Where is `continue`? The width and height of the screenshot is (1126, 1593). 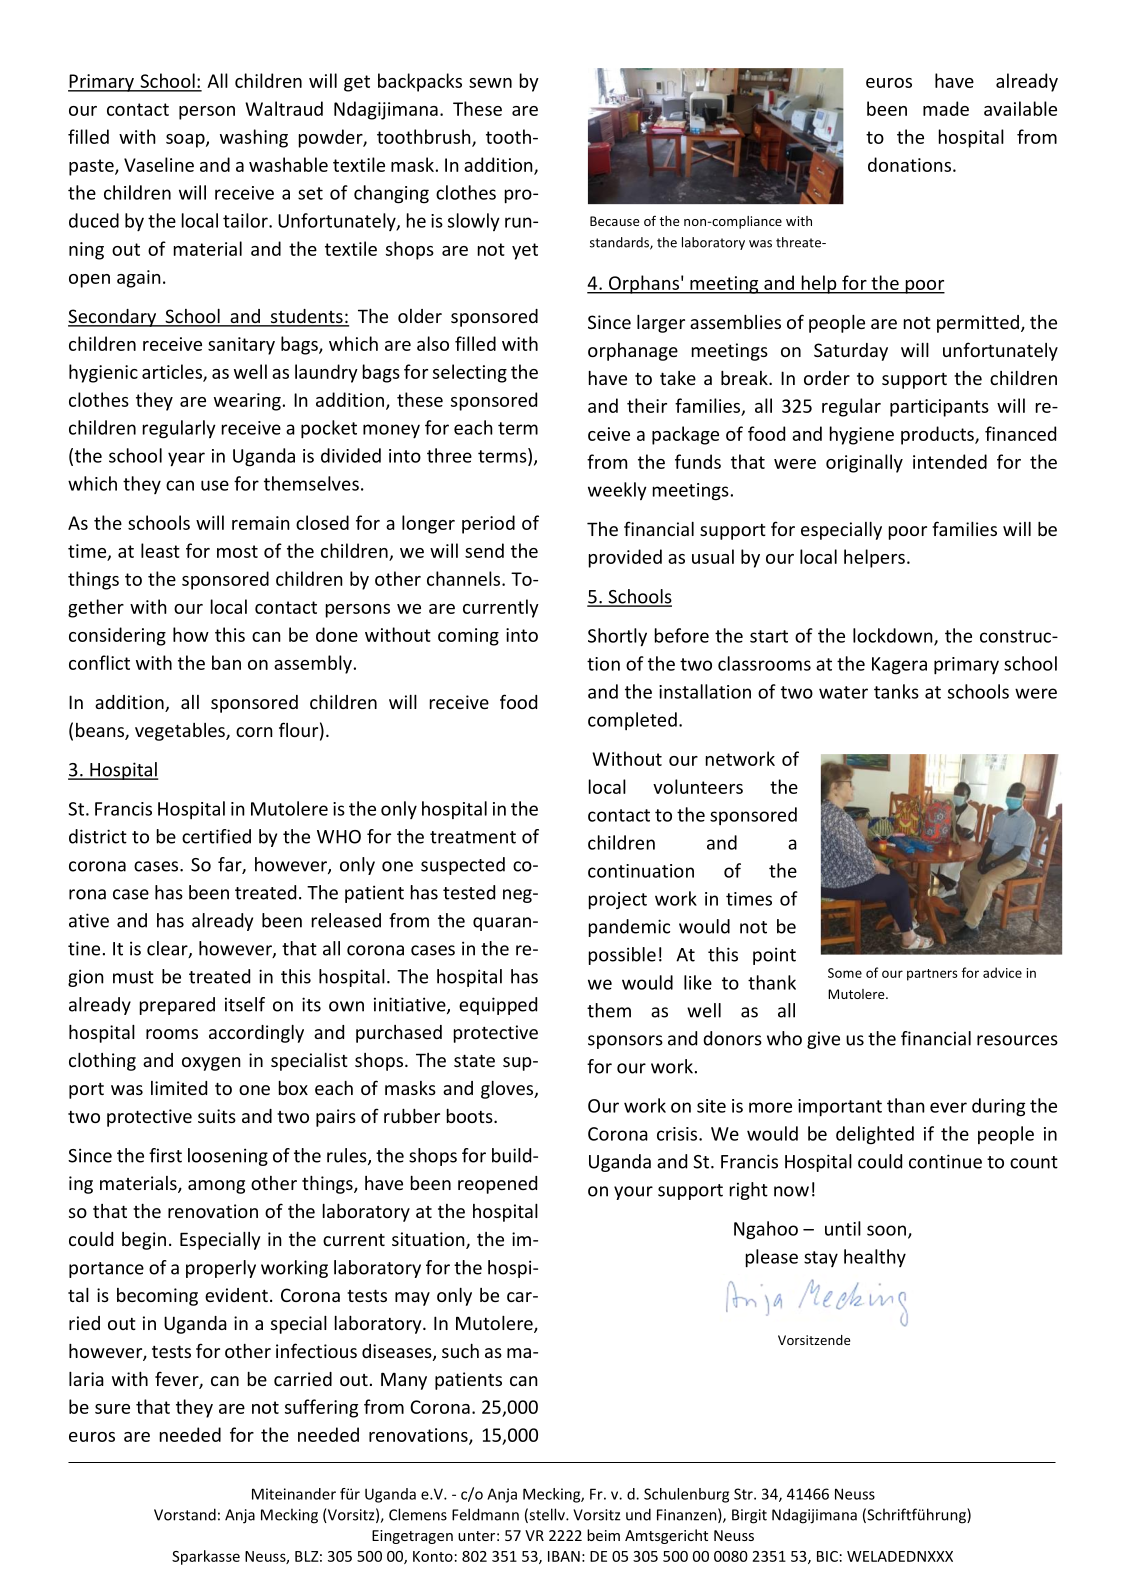
continue is located at coordinates (945, 1161).
